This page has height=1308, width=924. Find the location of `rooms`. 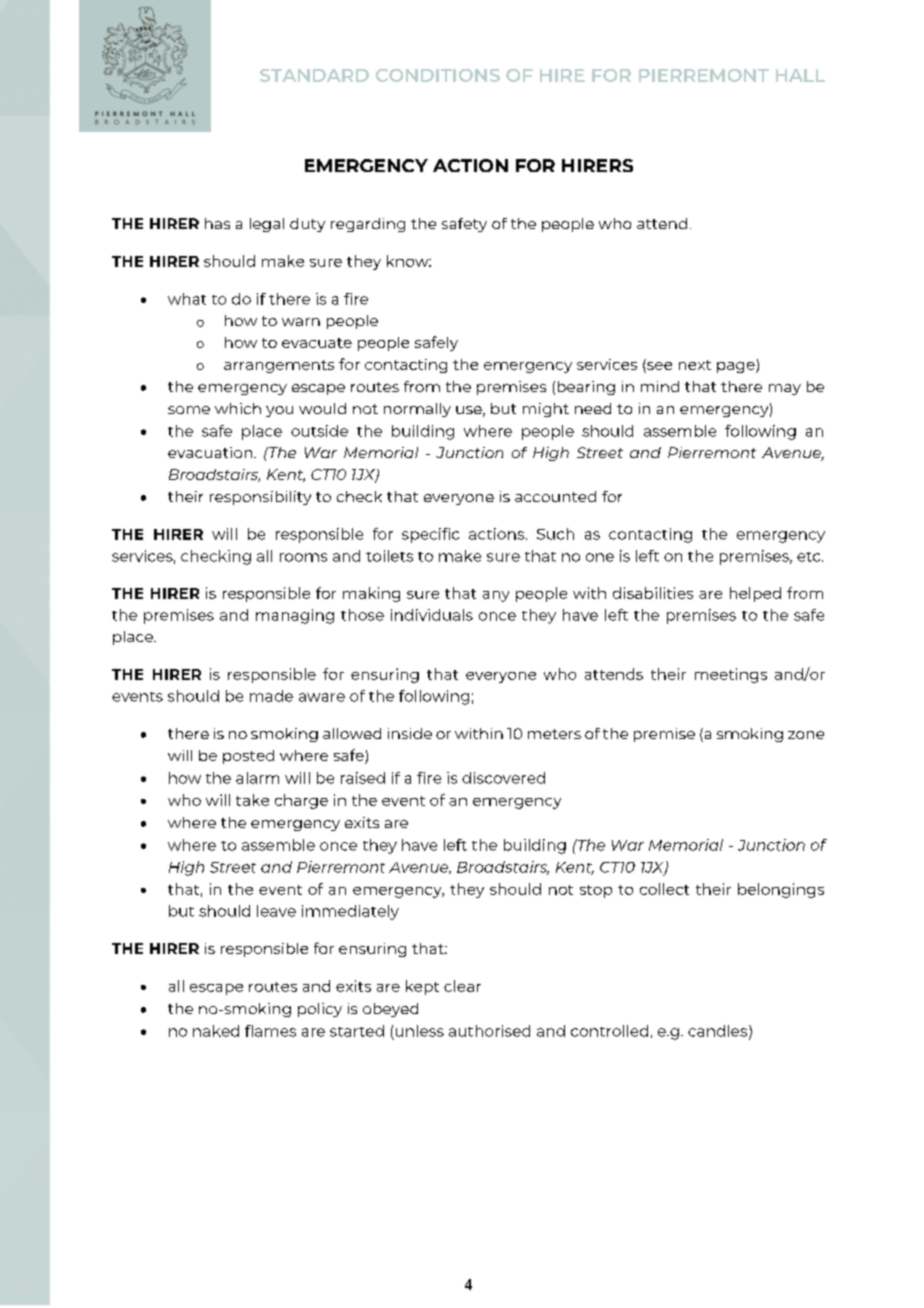

rooms is located at coordinates (303, 557).
